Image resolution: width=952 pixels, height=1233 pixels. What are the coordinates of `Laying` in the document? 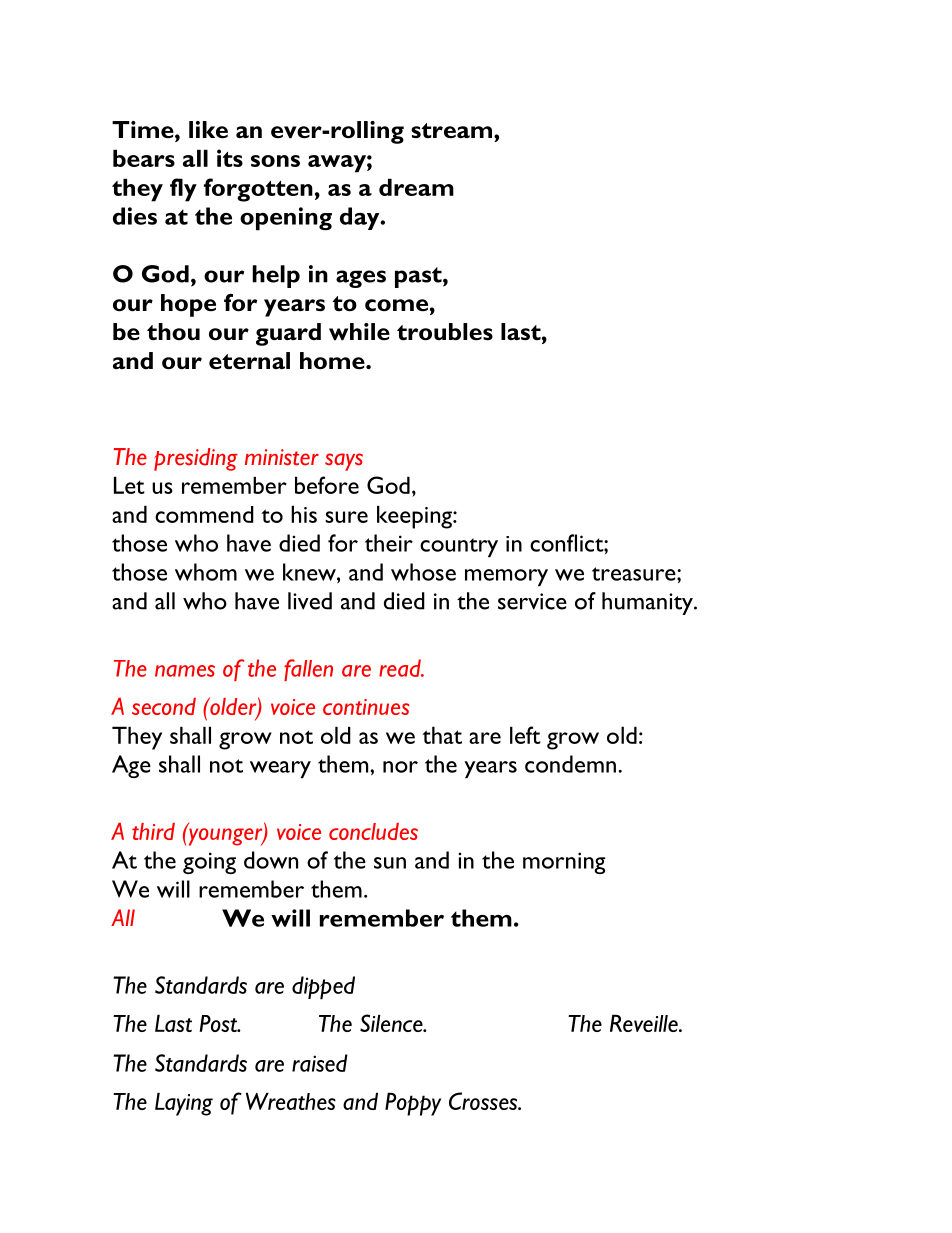 It's located at (184, 1104).
